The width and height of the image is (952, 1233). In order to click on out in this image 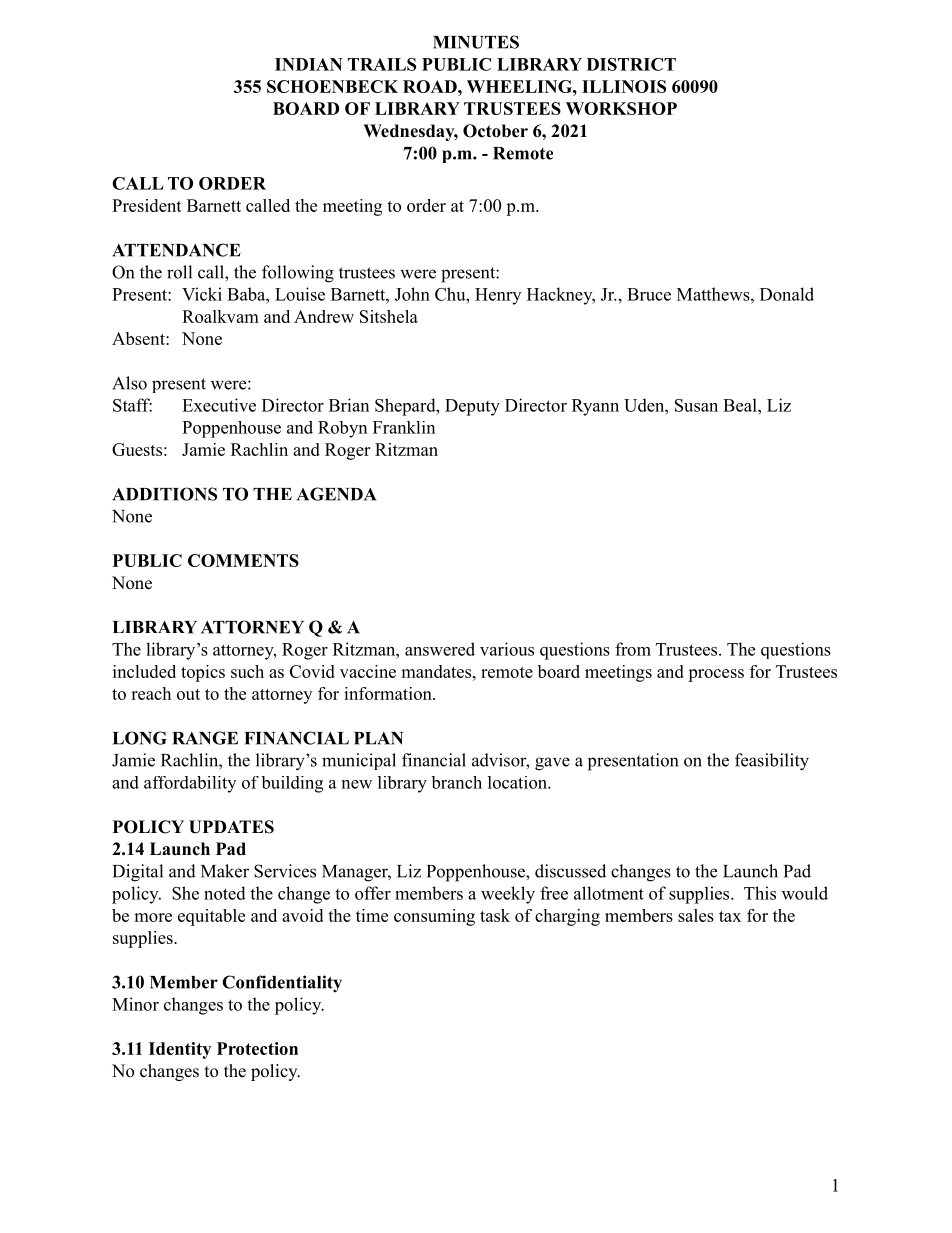, I will do `click(188, 694)`.
